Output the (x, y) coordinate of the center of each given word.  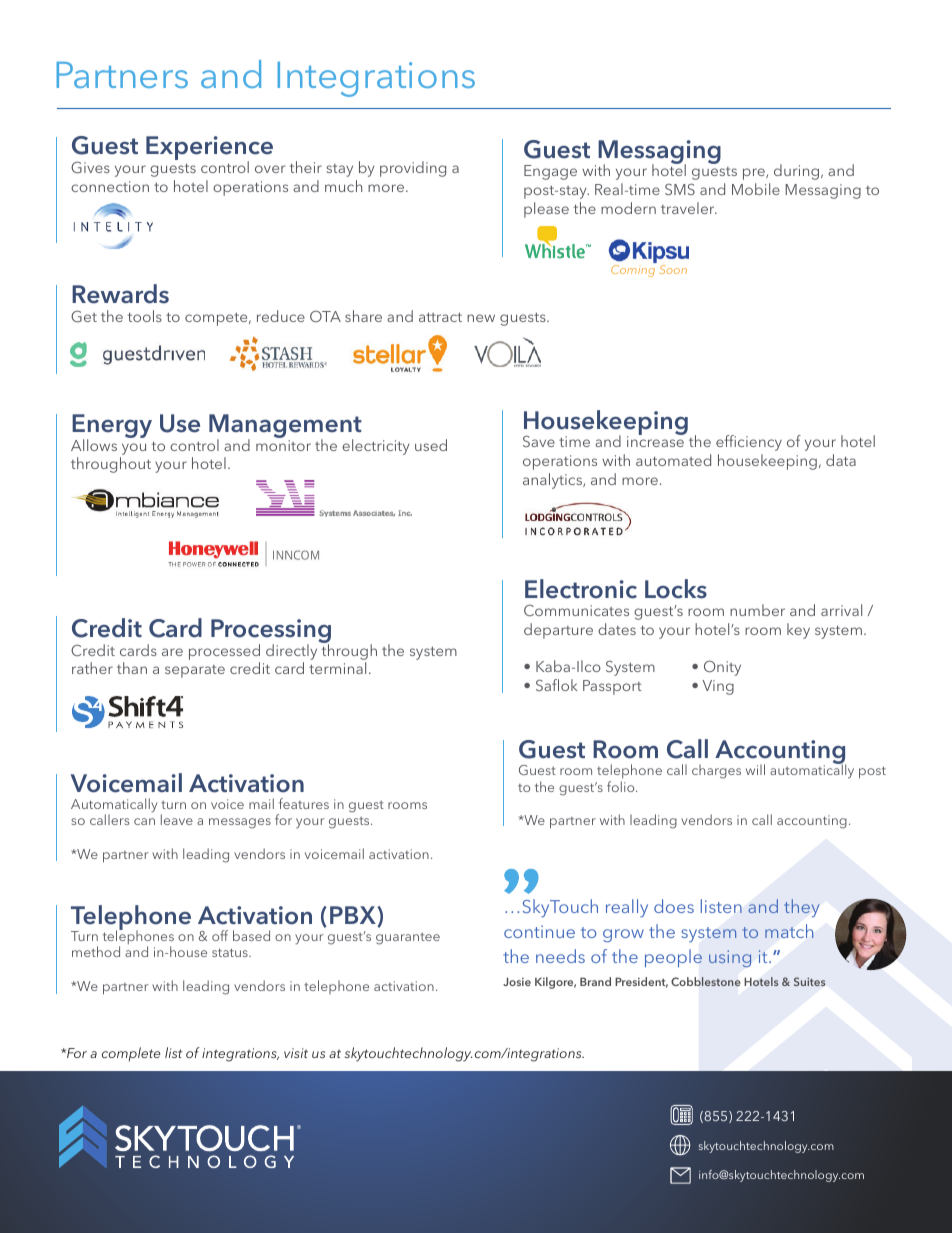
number (757, 610)
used (431, 445)
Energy (112, 427)
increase (655, 441)
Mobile (756, 189)
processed (224, 652)
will (755, 769)
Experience (209, 149)
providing (413, 169)
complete (131, 1054)
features (304, 803)
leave (177, 819)
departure (558, 631)
